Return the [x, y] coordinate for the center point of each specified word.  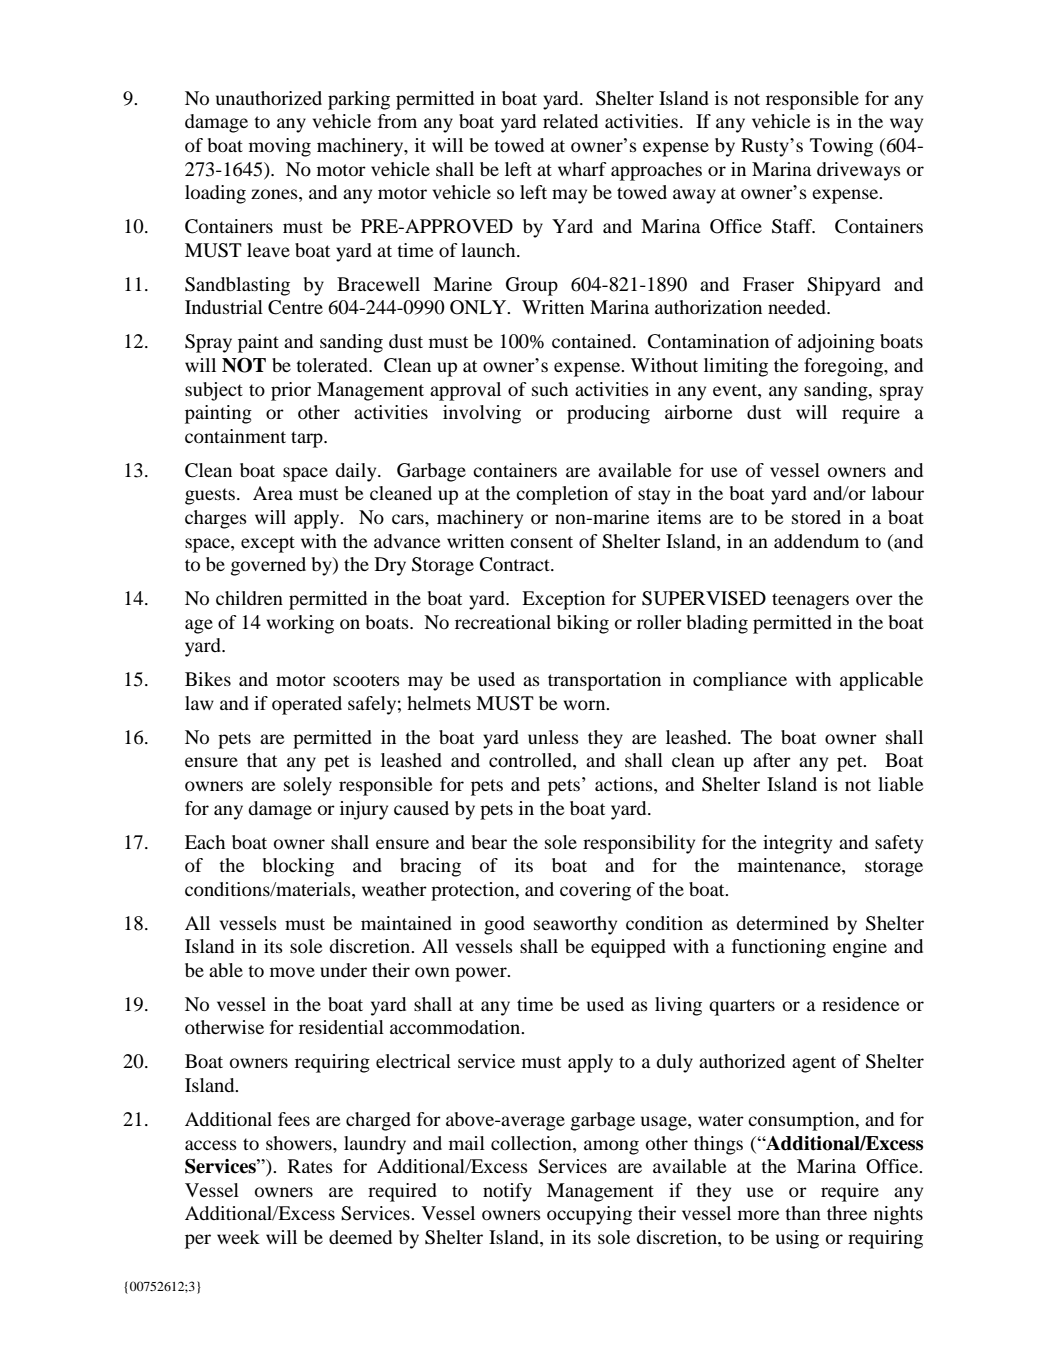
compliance [740, 681]
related [570, 121]
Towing [841, 147]
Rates [310, 1166]
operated [307, 705]
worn [585, 705]
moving [280, 147]
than [803, 1213]
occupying [589, 1215]
